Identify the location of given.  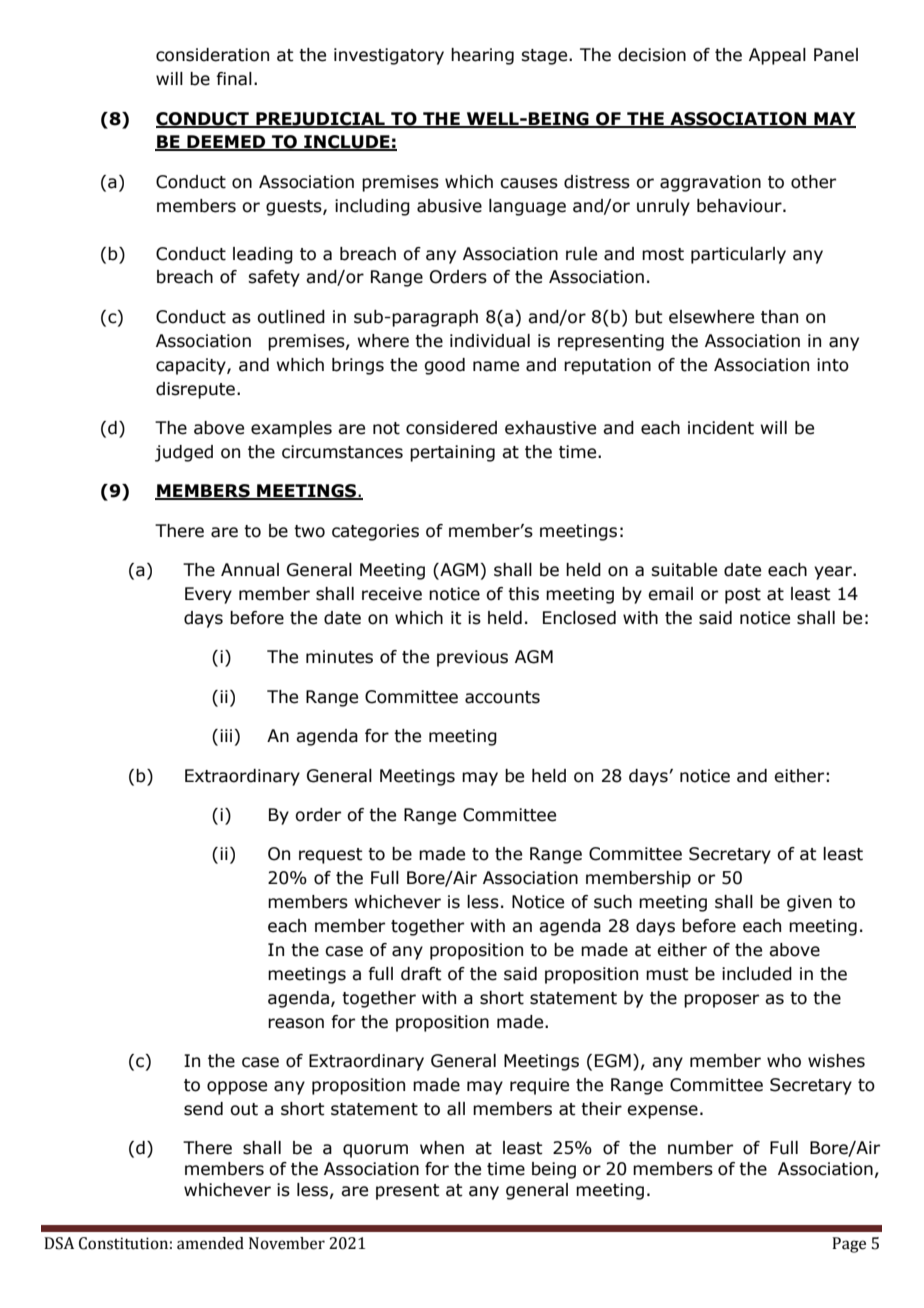
(809, 903).
